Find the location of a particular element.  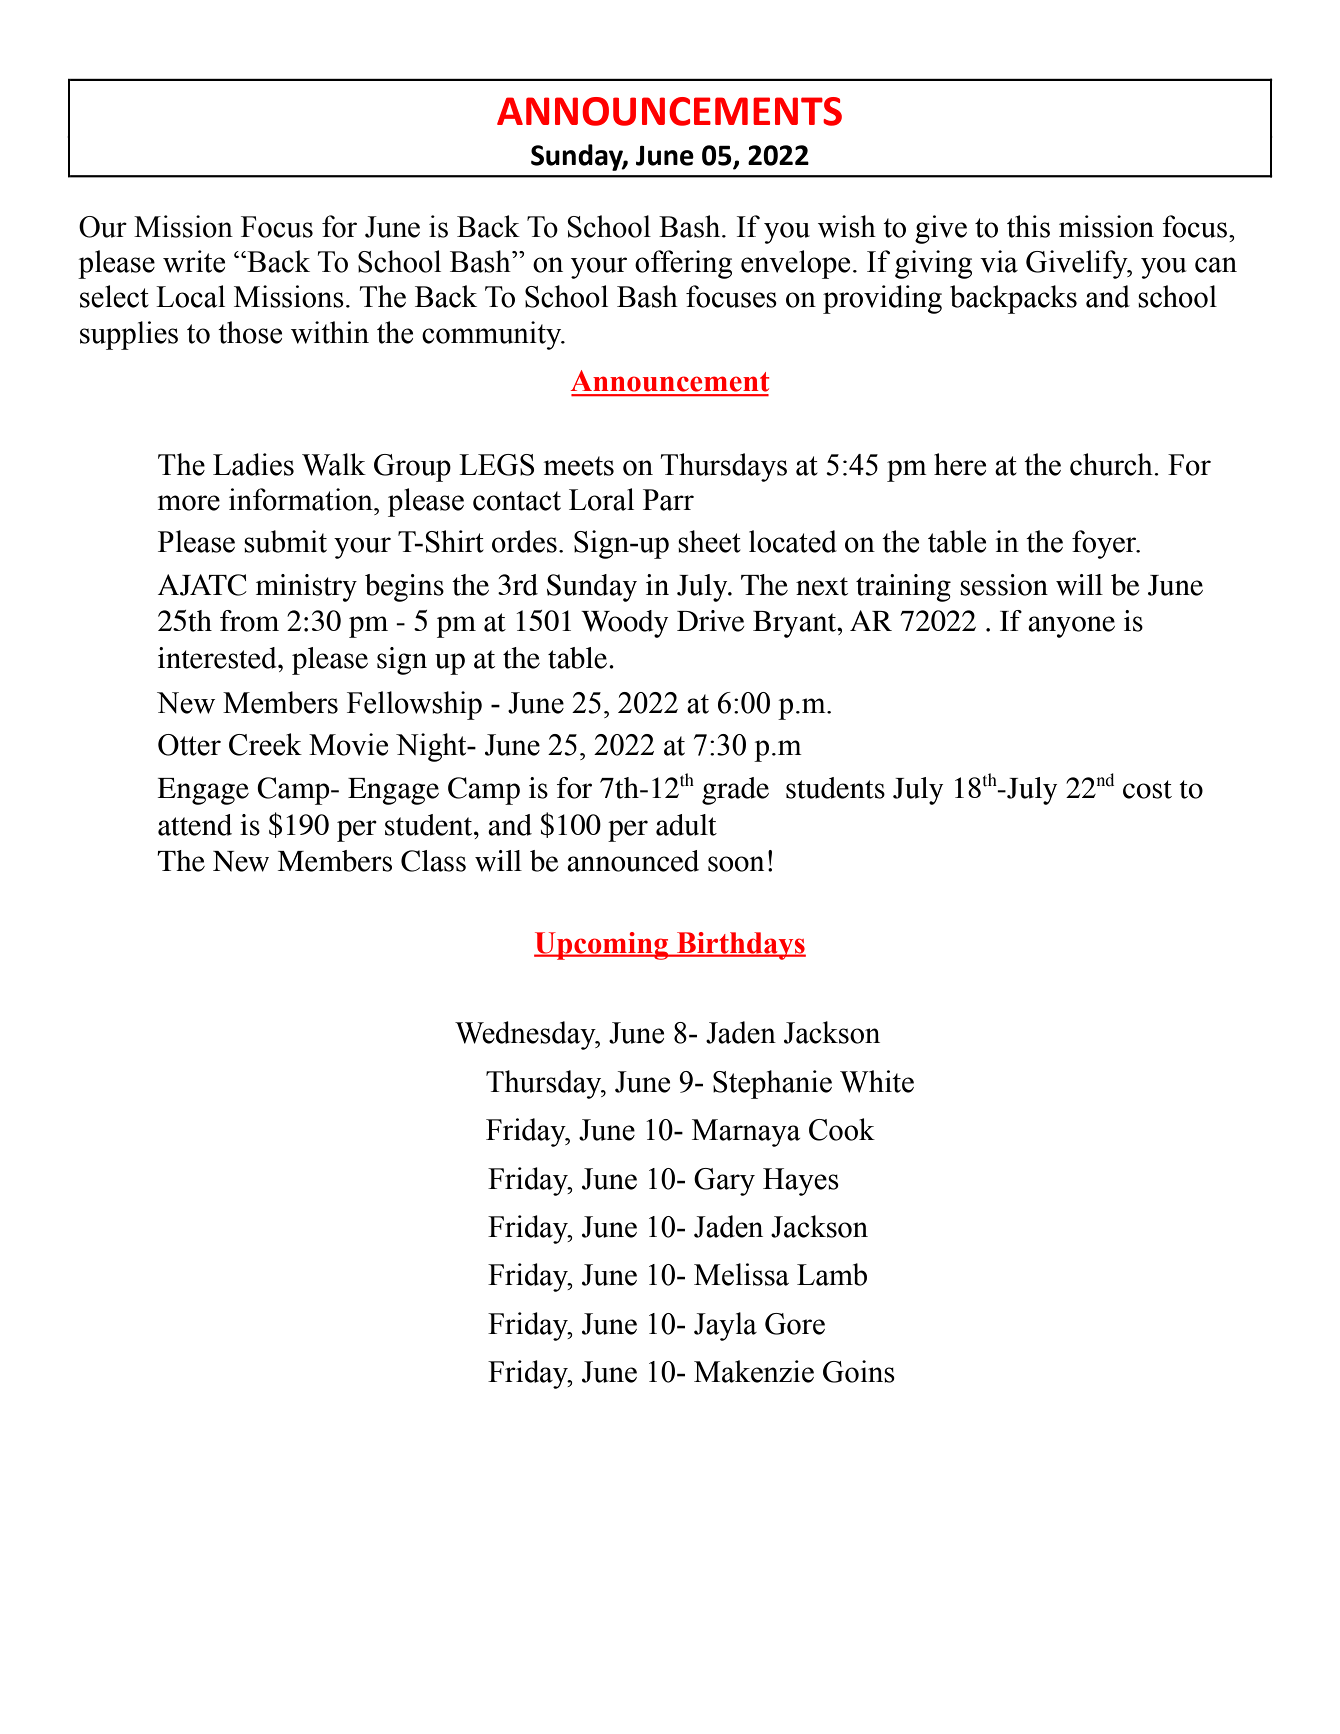

interested is located at coordinates (218, 658).
